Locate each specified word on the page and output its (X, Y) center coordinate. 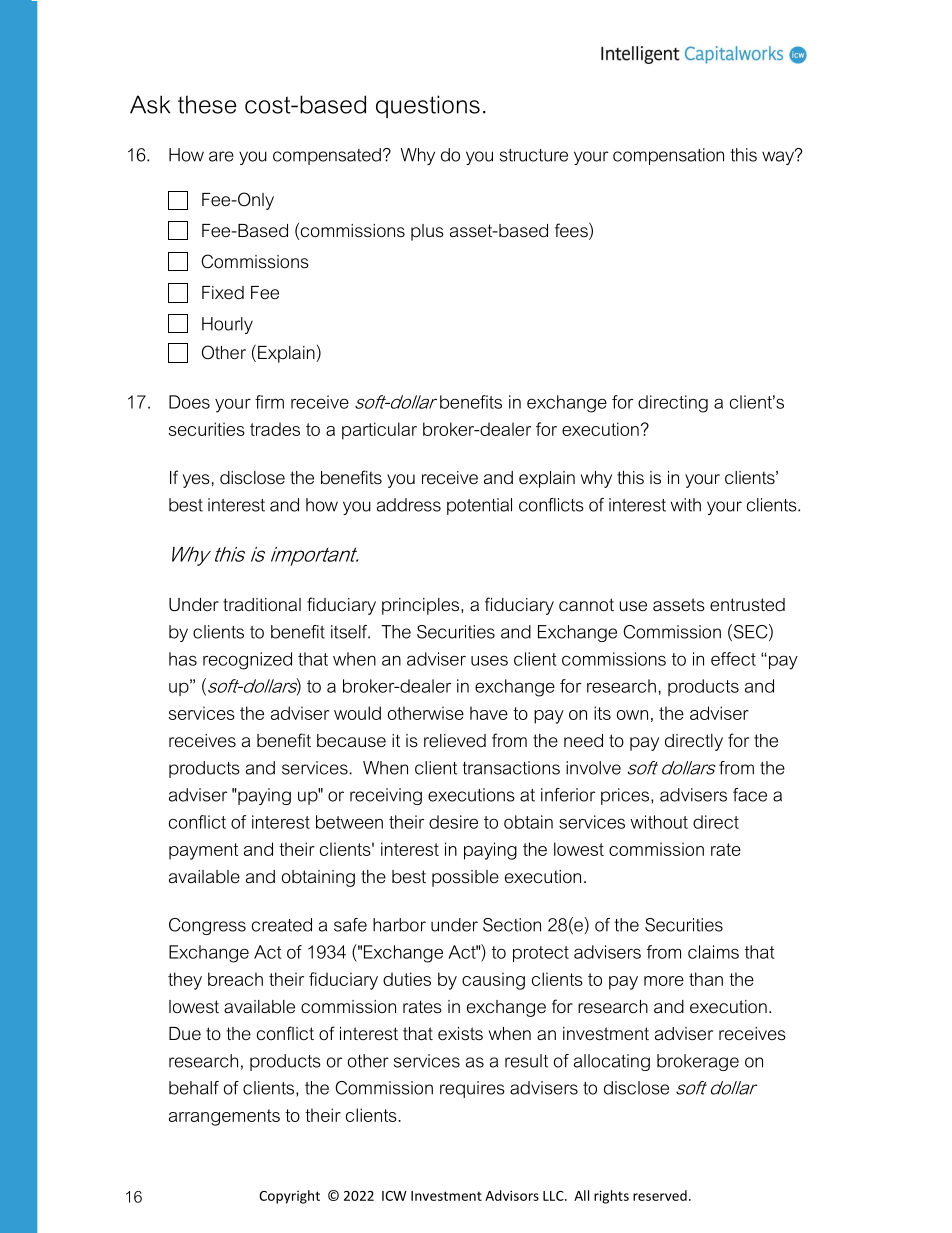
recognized (247, 661)
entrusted (747, 605)
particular (379, 431)
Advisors (512, 1195)
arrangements (224, 1117)
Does (189, 402)
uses (489, 660)
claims (713, 952)
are (221, 156)
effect (733, 659)
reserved (660, 1195)
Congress (207, 926)
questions (428, 106)
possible (465, 878)
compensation (668, 156)
